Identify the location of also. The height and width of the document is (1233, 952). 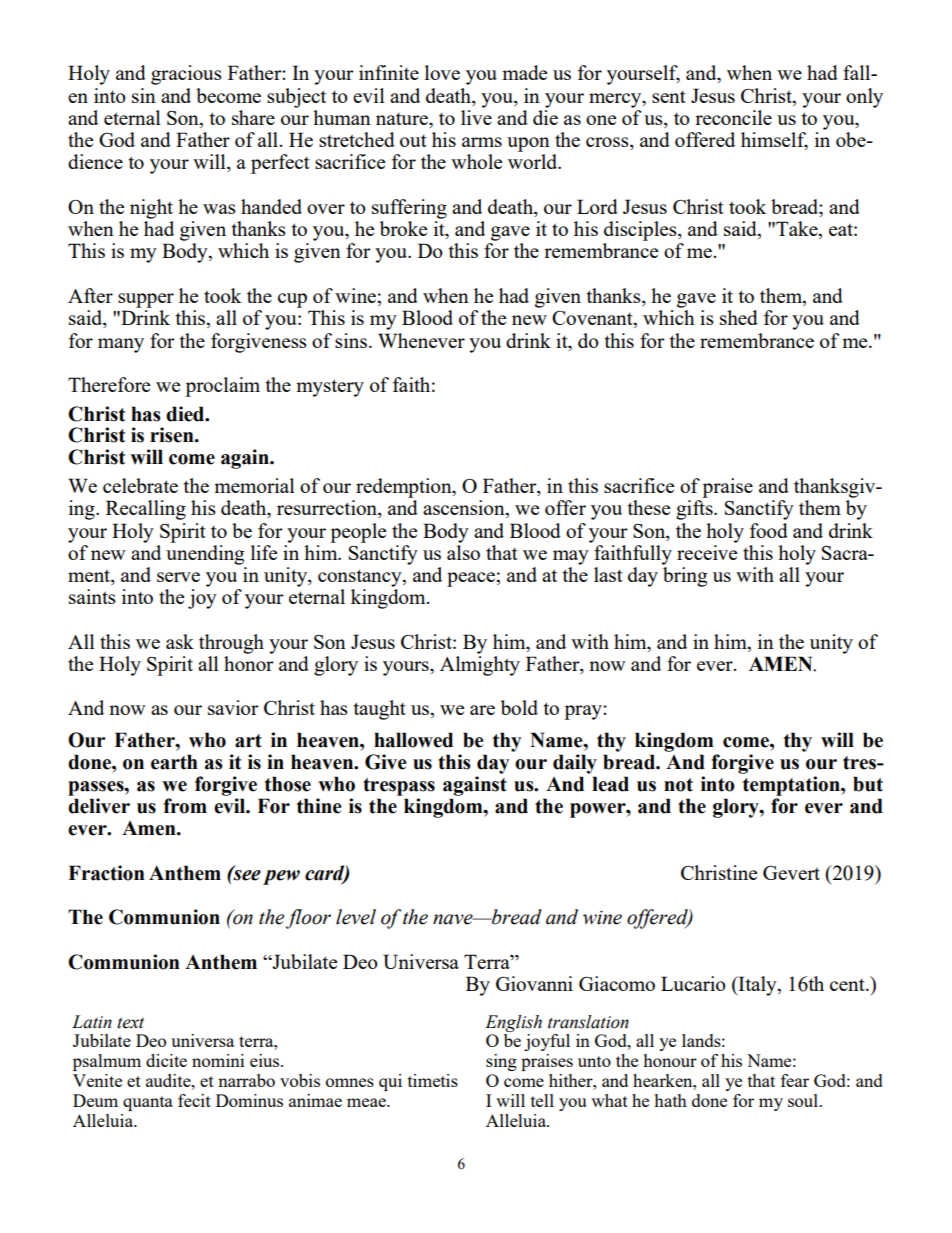
(463, 551).
